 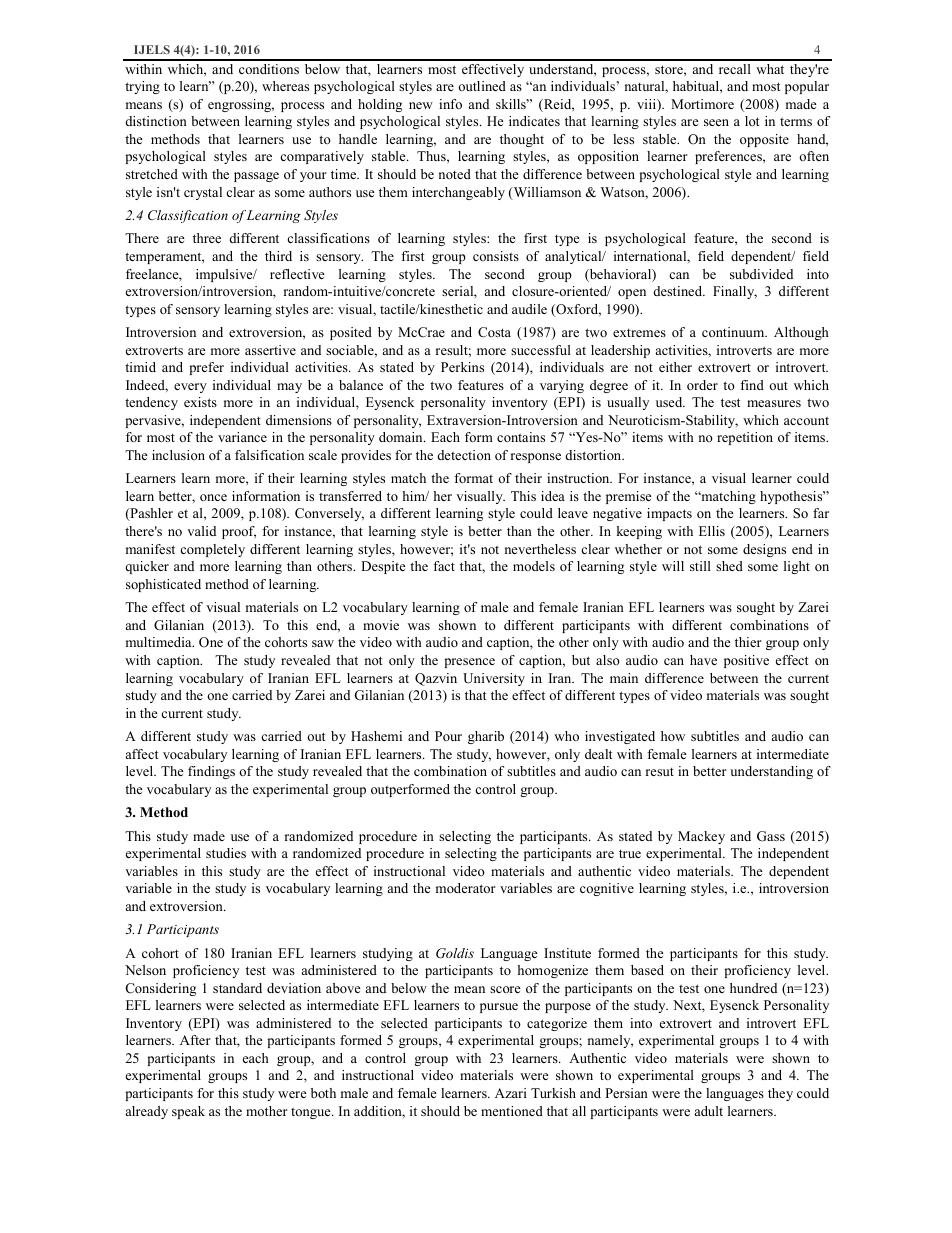 What do you see at coordinates (444, 566) in the screenshot?
I see `fact` at bounding box center [444, 566].
